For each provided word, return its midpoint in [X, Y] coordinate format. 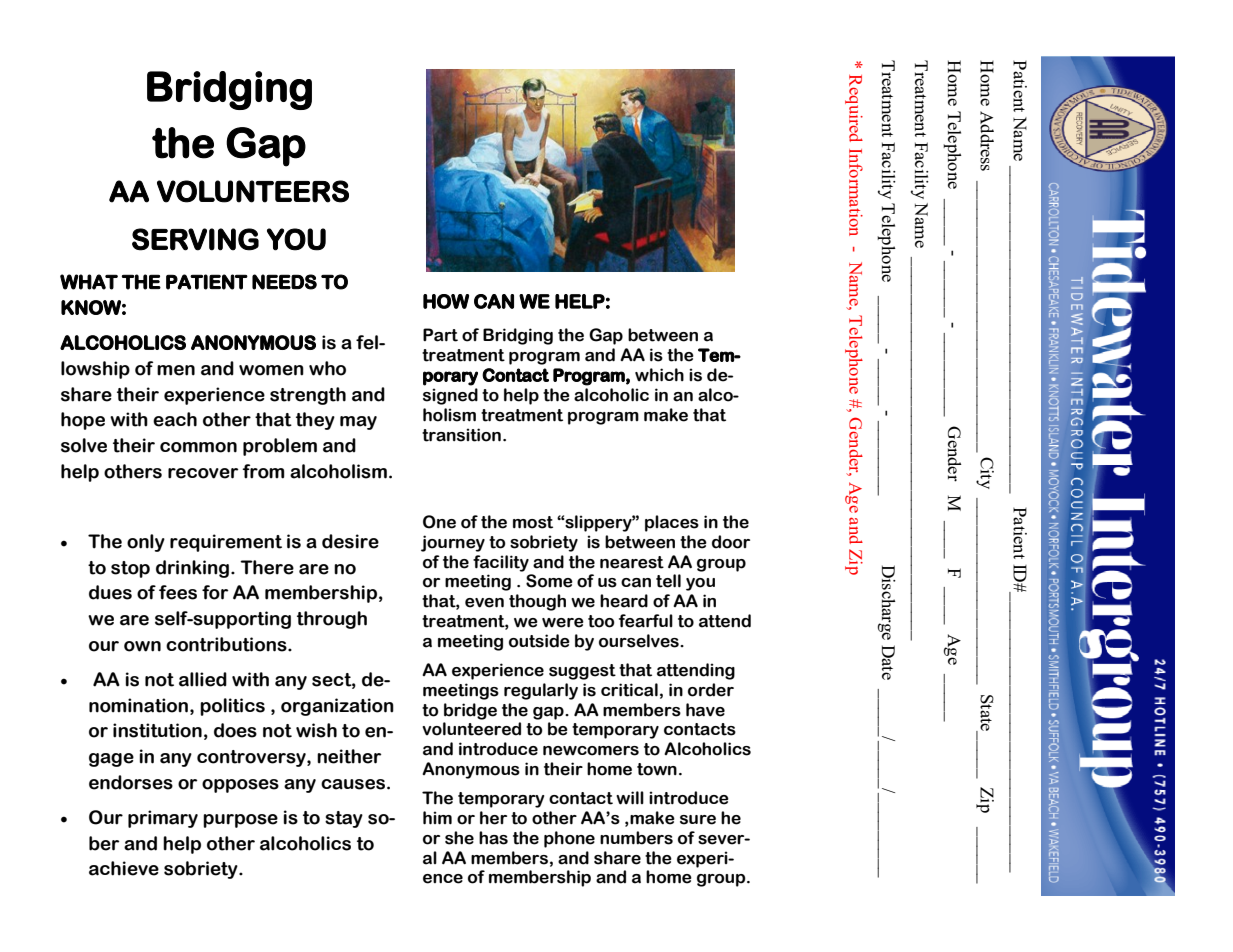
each [175, 419]
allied [203, 679]
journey [453, 543]
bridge [470, 711]
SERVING [195, 239]
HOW [446, 301]
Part [440, 335]
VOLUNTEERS [253, 191]
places [672, 523]
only [146, 543]
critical [629, 690]
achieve [124, 868]
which [659, 375]
